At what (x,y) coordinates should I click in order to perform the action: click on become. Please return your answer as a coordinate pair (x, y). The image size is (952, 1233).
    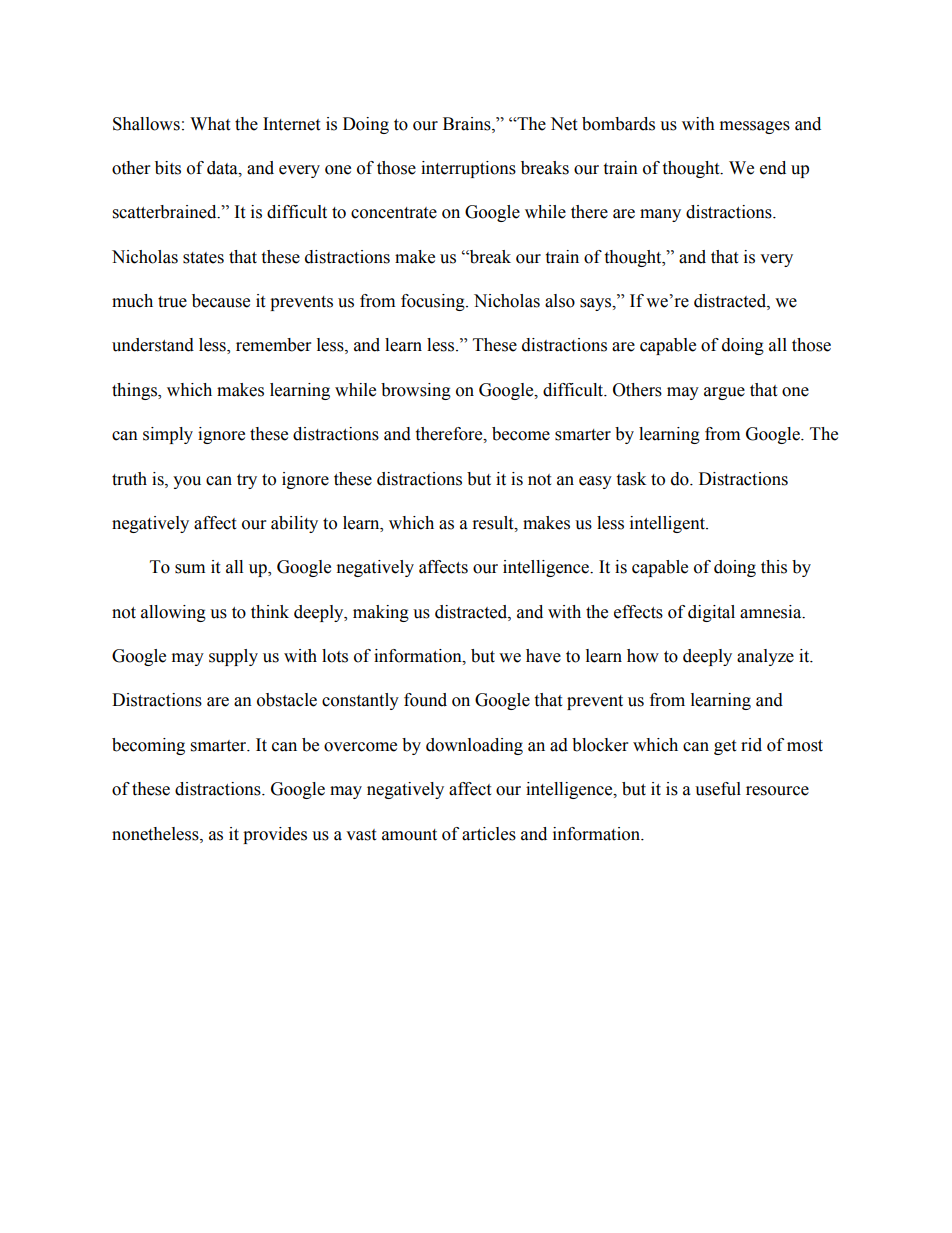
    Looking at the image, I should click on (521, 434).
